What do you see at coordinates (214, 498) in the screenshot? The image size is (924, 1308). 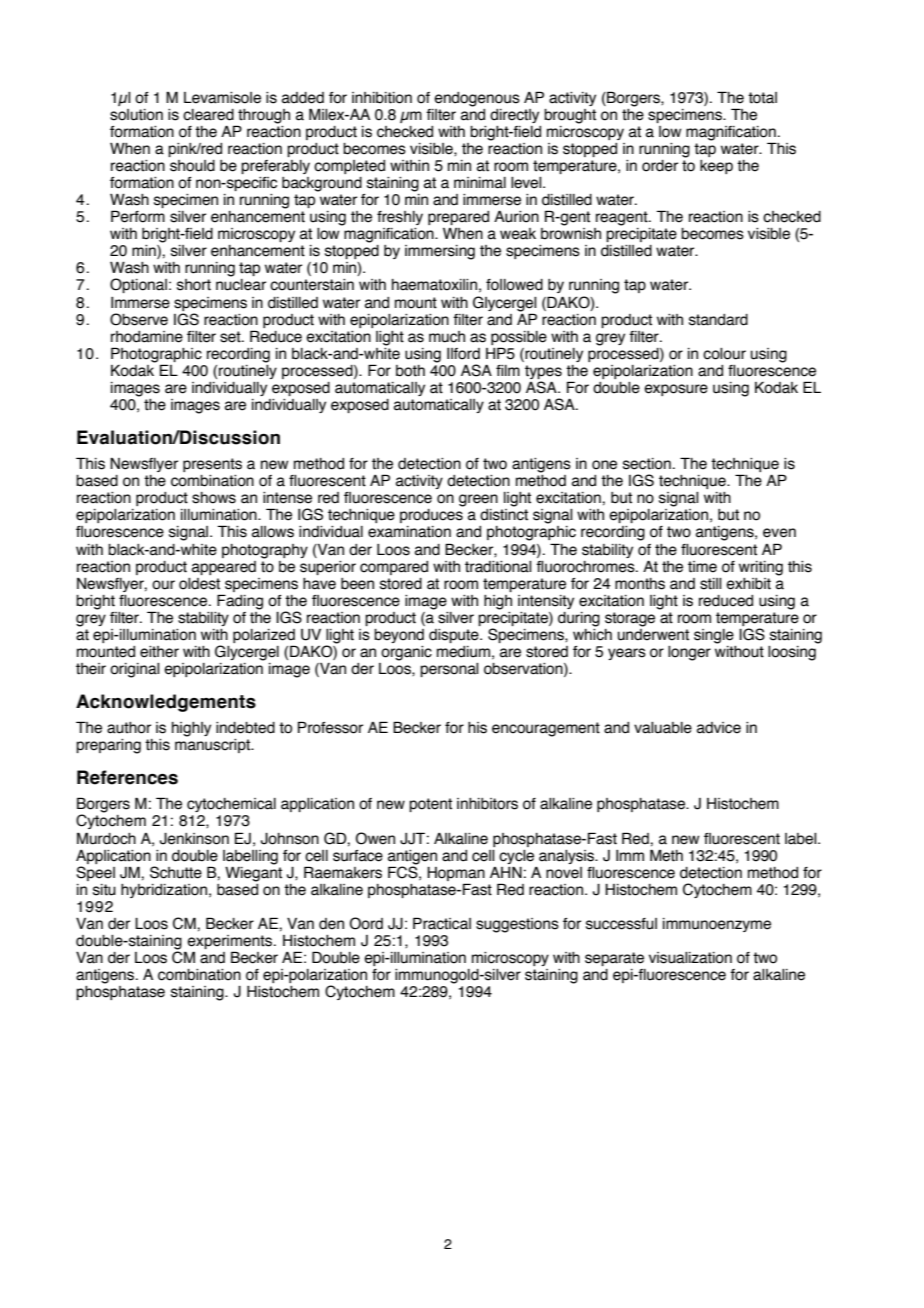 I see `shows` at bounding box center [214, 498].
